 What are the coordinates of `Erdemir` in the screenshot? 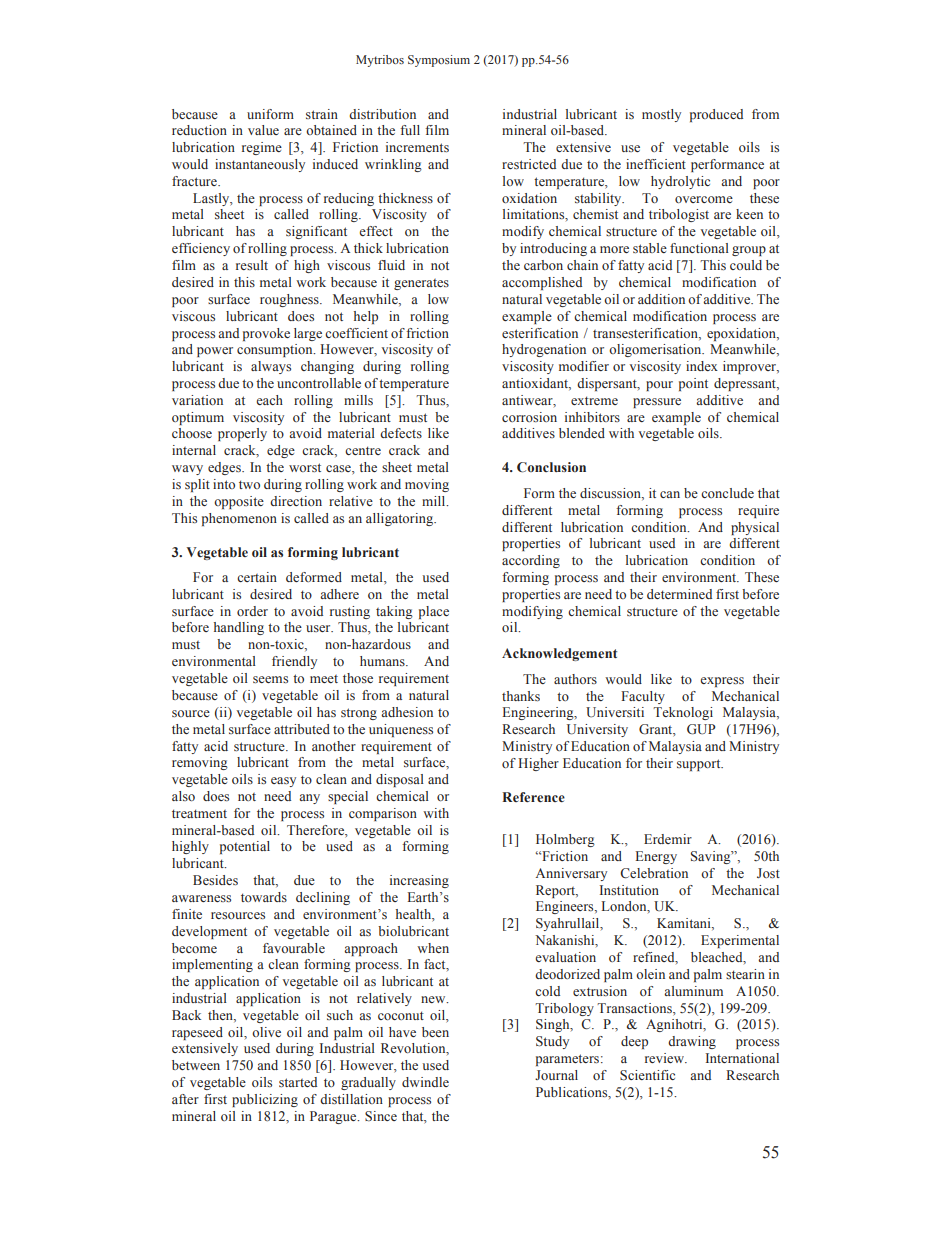 It's located at (668, 839).
